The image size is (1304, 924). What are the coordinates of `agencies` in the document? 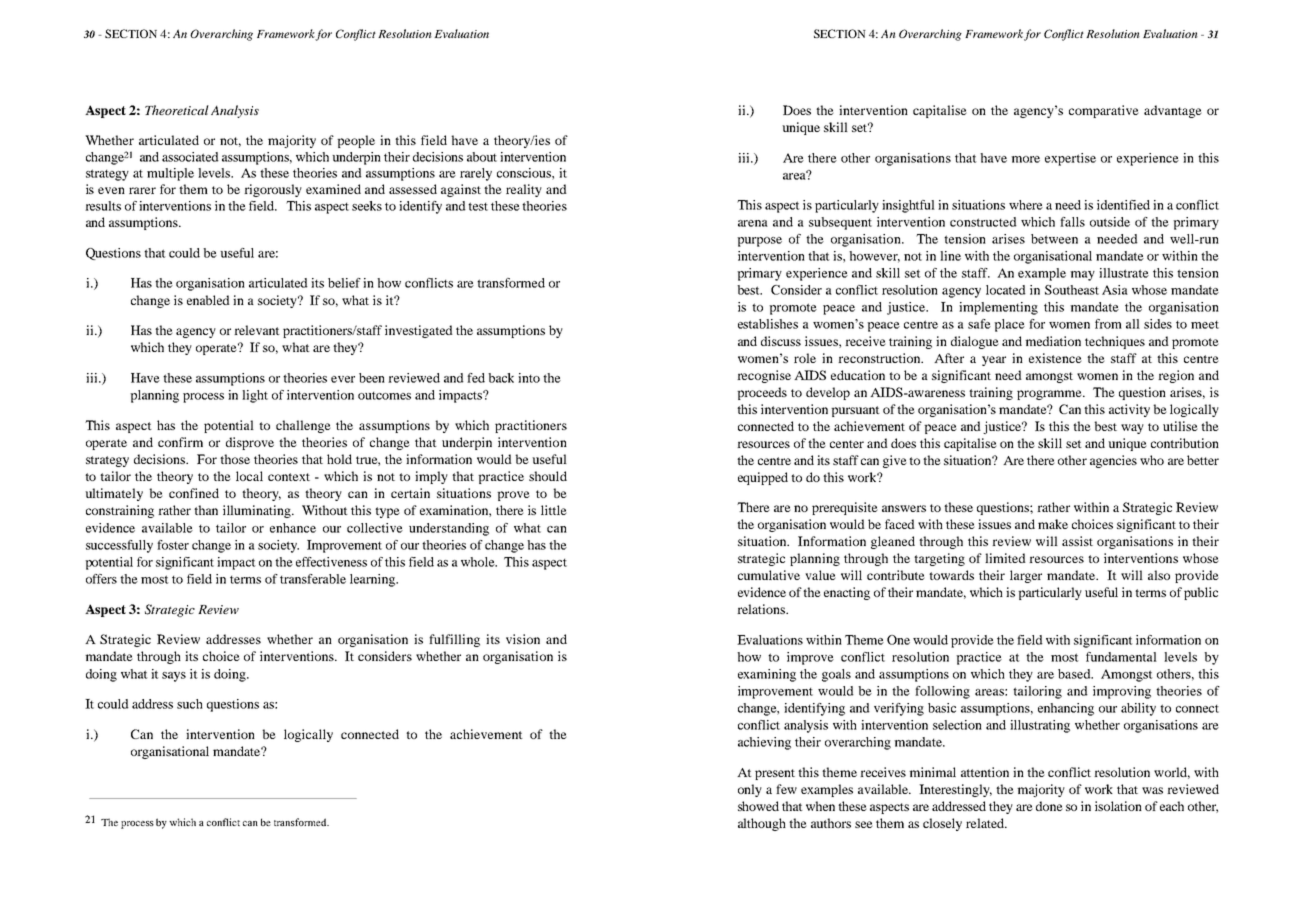 It's located at (1113, 461).
